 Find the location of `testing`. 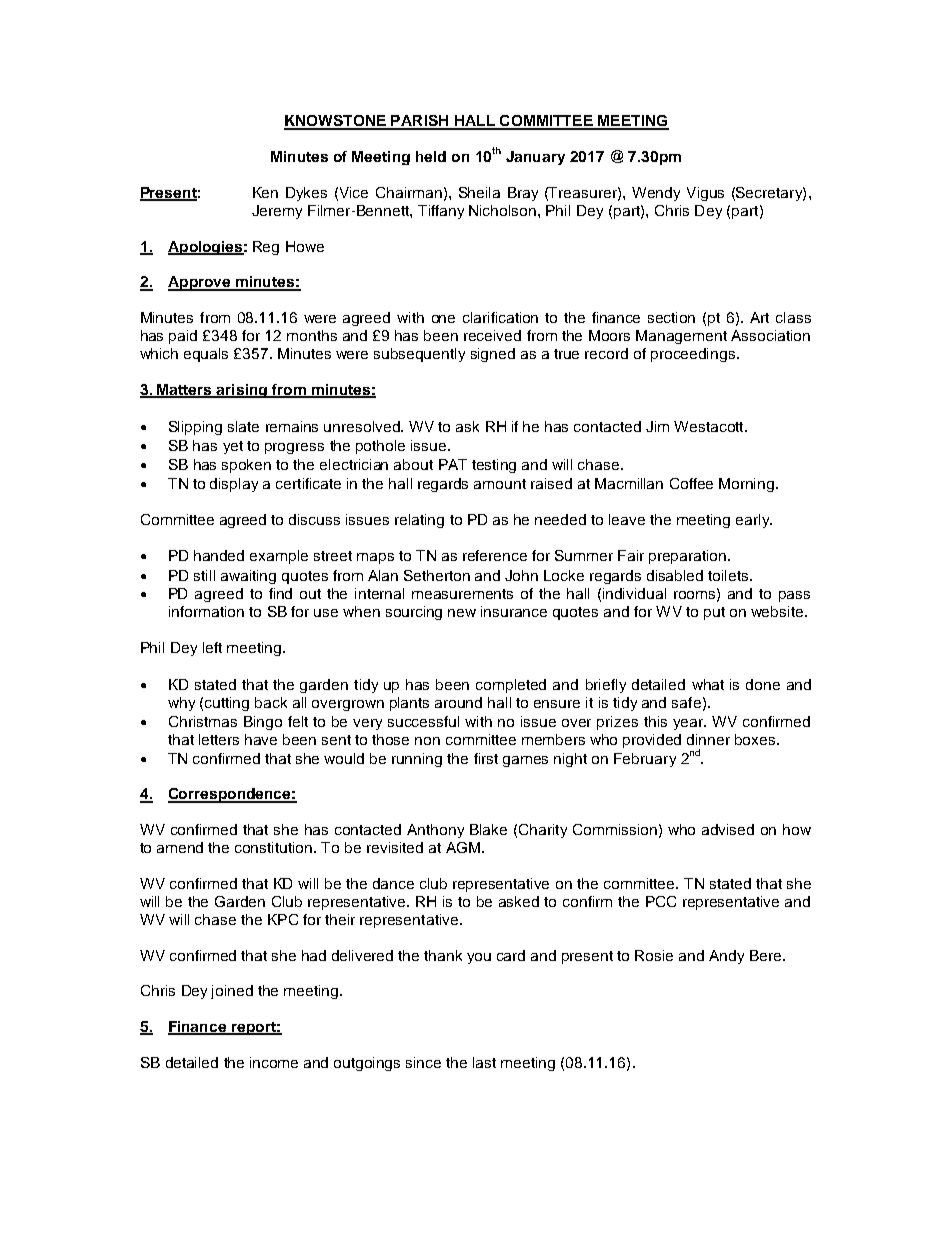

testing is located at coordinates (494, 466).
